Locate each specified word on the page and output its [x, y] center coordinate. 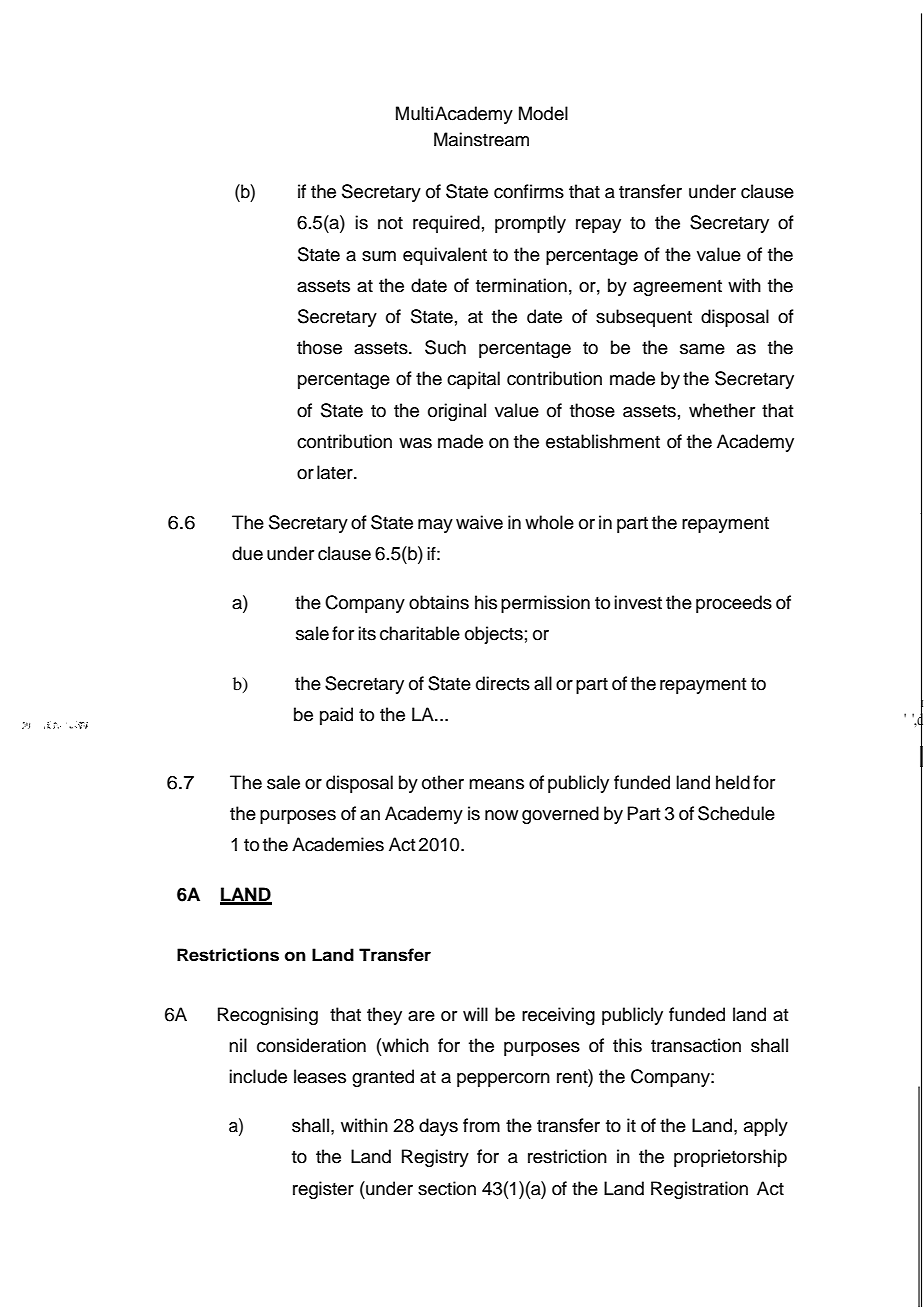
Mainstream [481, 139]
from [481, 1125]
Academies [338, 844]
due [247, 553]
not [390, 223]
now [501, 815]
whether [722, 410]
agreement [677, 288]
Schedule [736, 813]
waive [479, 522]
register [323, 1190]
